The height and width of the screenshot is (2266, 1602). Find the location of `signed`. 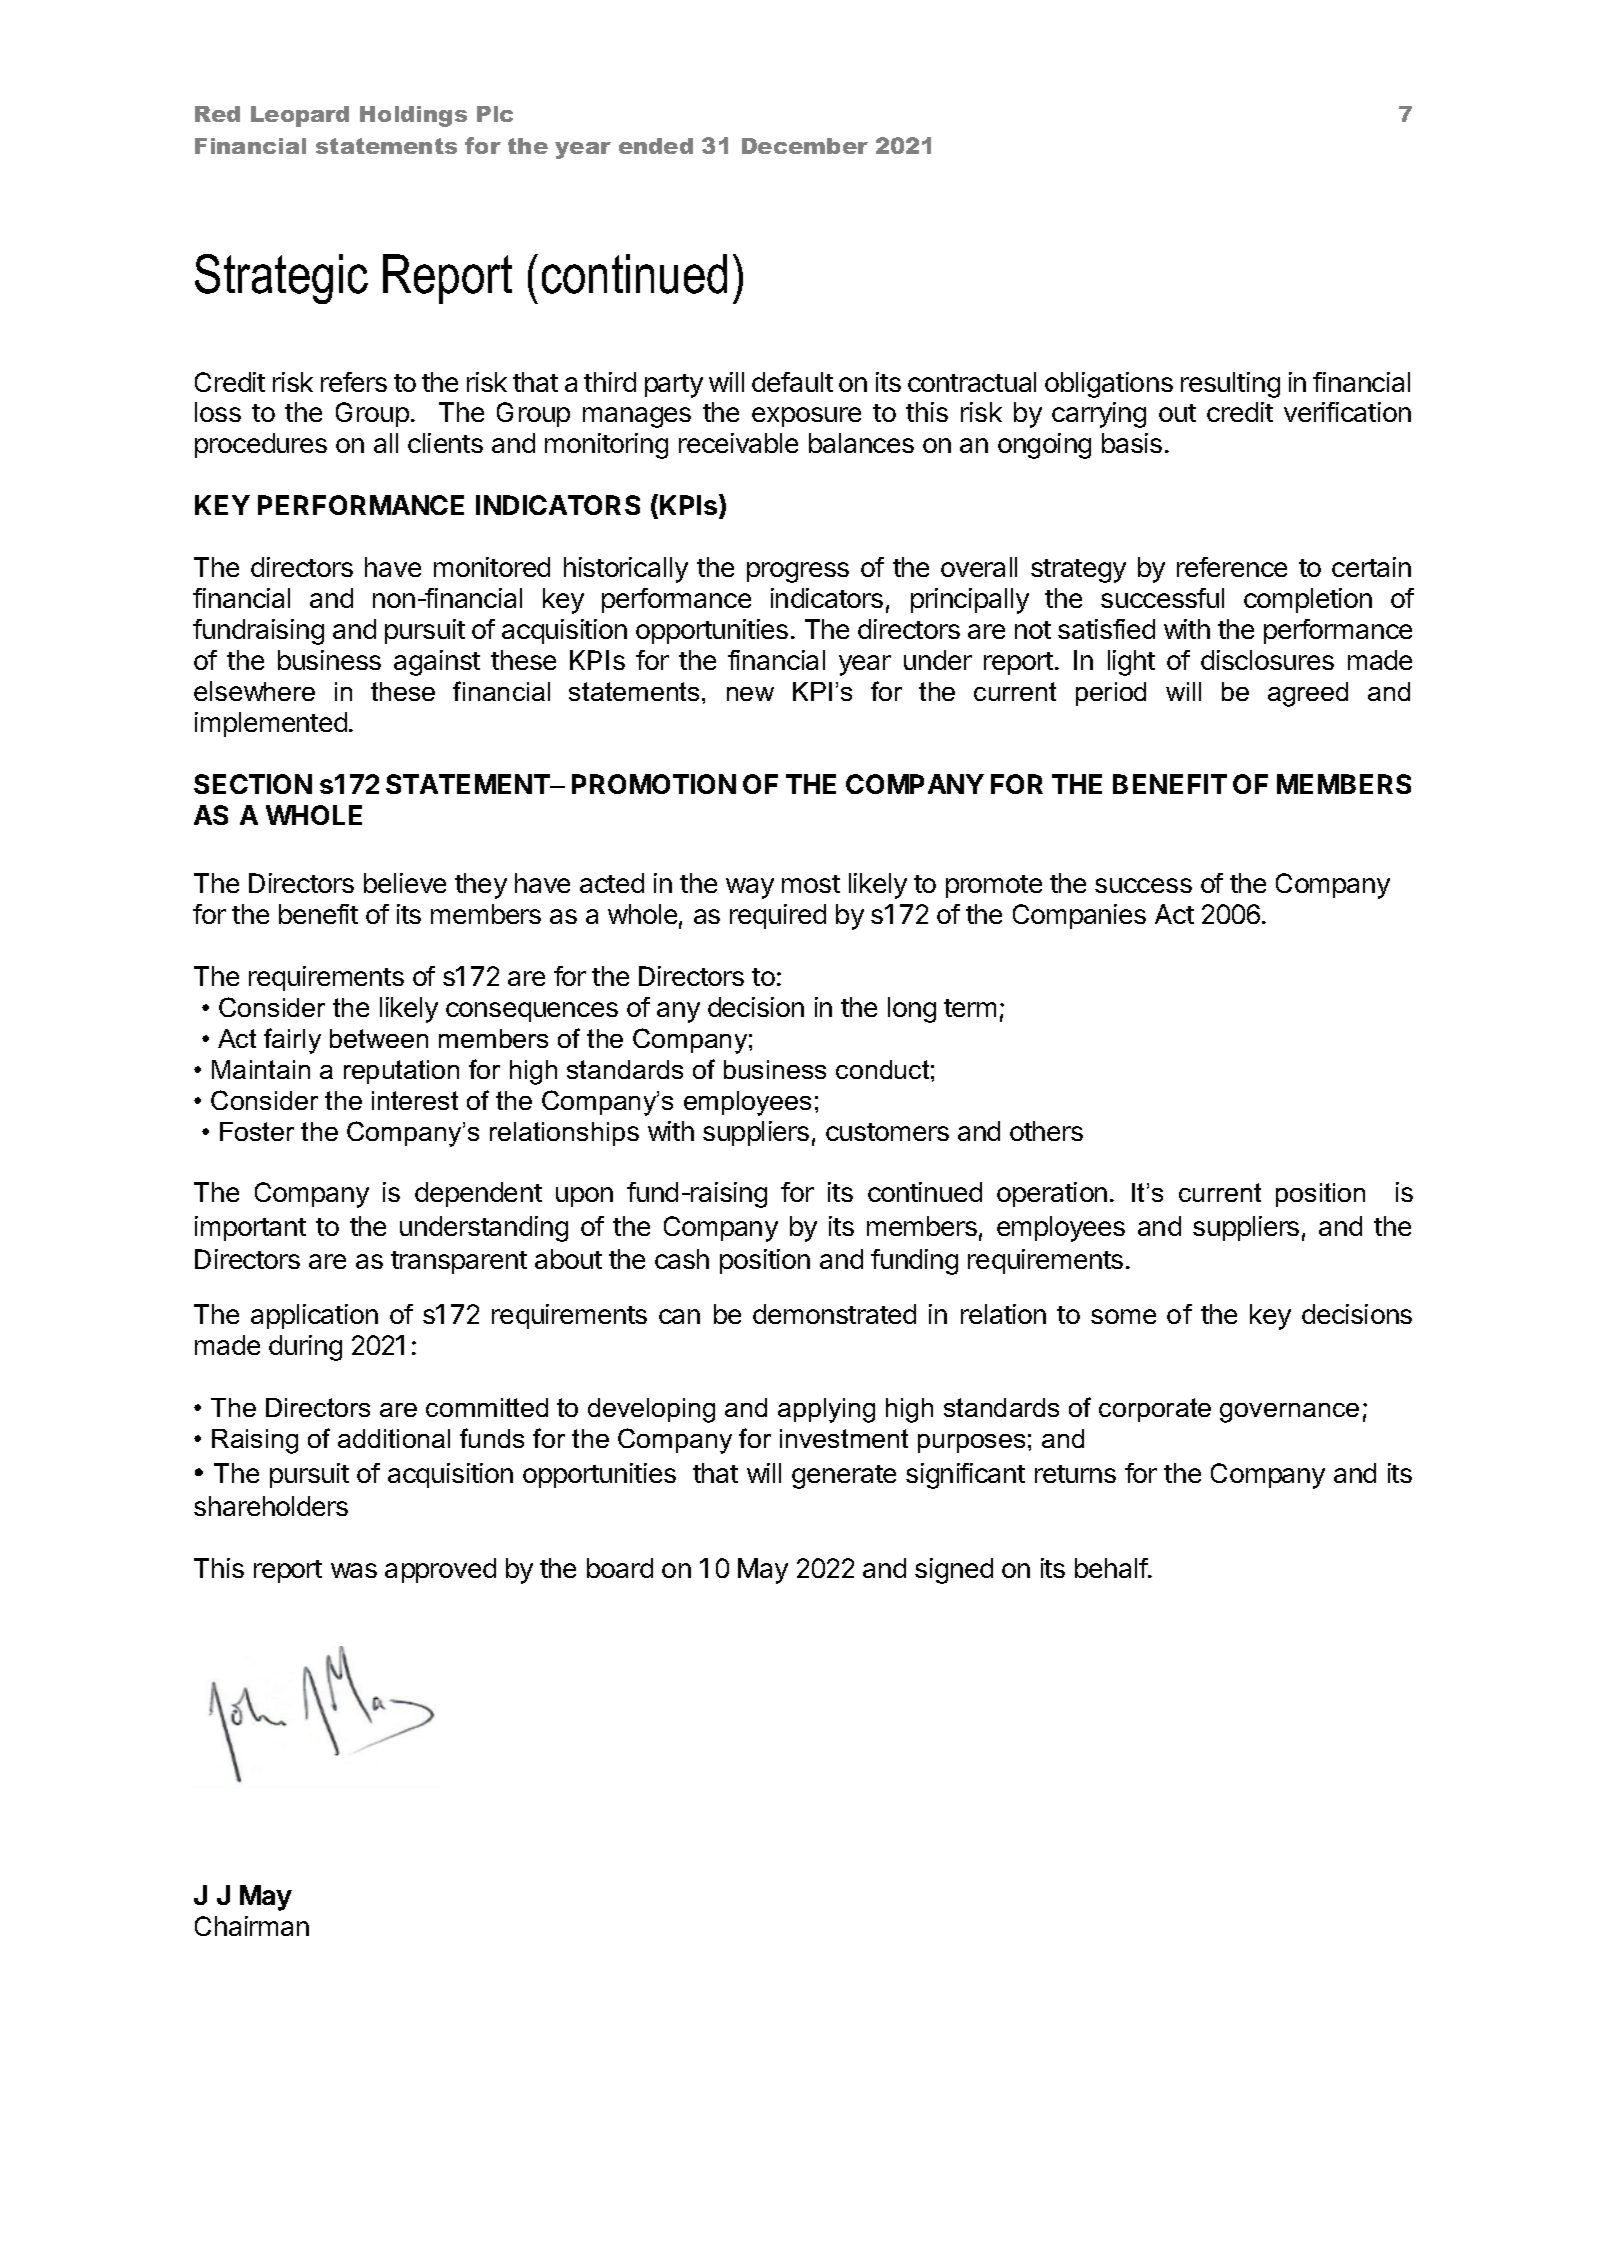

signed is located at coordinates (954, 1571).
